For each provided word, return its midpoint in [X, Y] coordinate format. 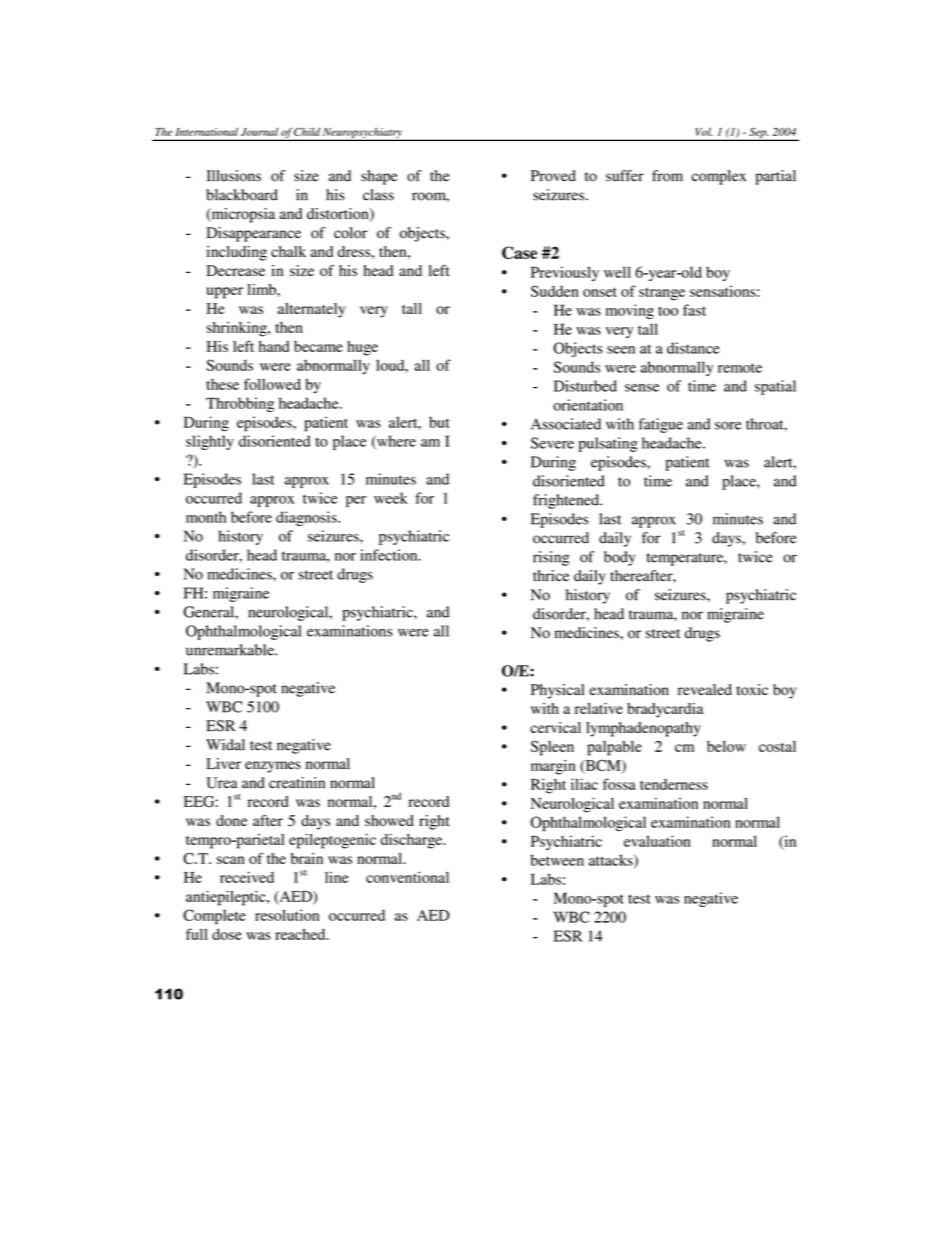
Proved [553, 176]
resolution [287, 915]
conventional [407, 877]
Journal [259, 131]
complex [718, 177]
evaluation [657, 841]
